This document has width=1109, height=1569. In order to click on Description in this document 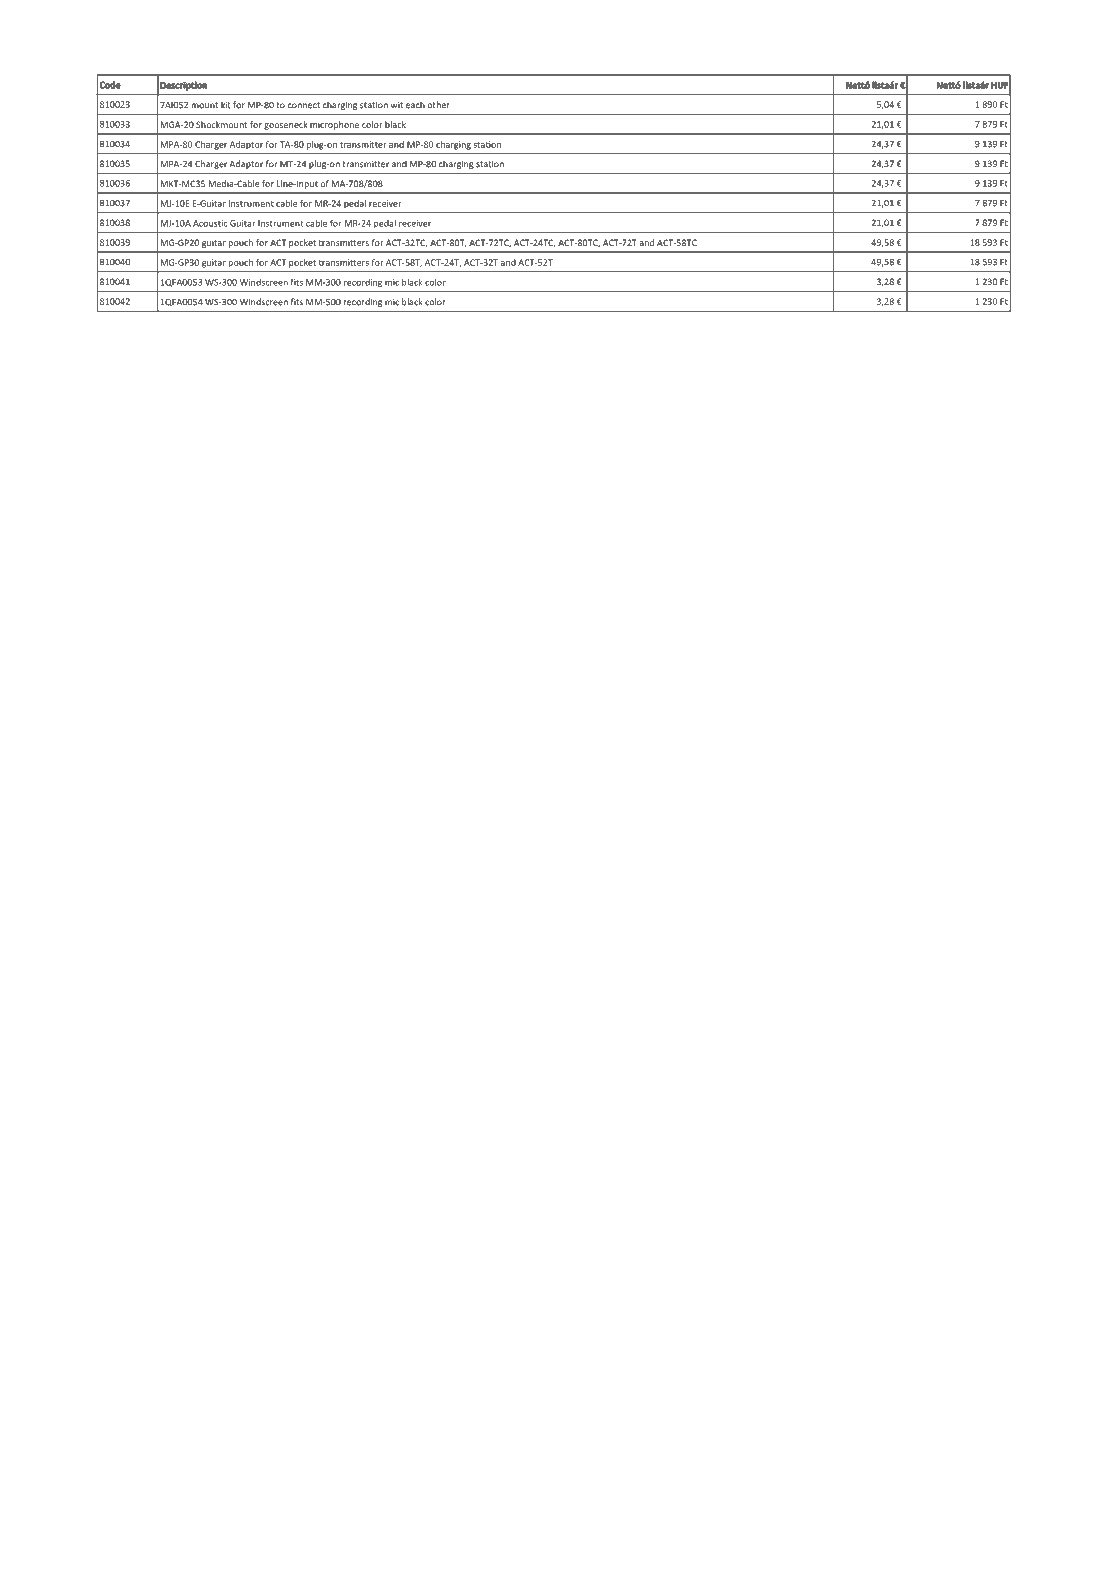, I will do `click(183, 86)`.
